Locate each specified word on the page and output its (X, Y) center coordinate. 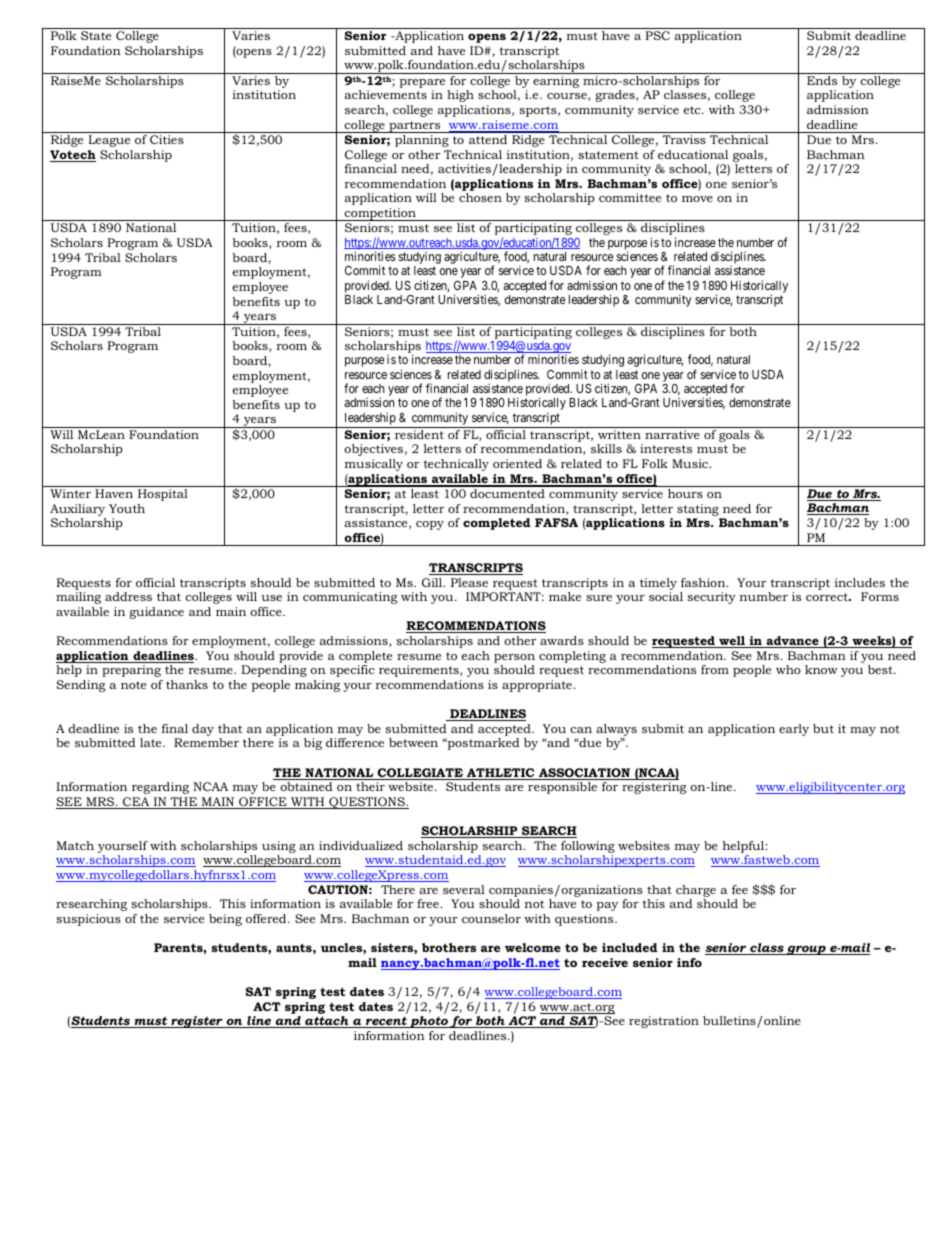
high (460, 96)
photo (429, 1022)
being (225, 920)
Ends (822, 80)
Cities (167, 139)
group (806, 950)
